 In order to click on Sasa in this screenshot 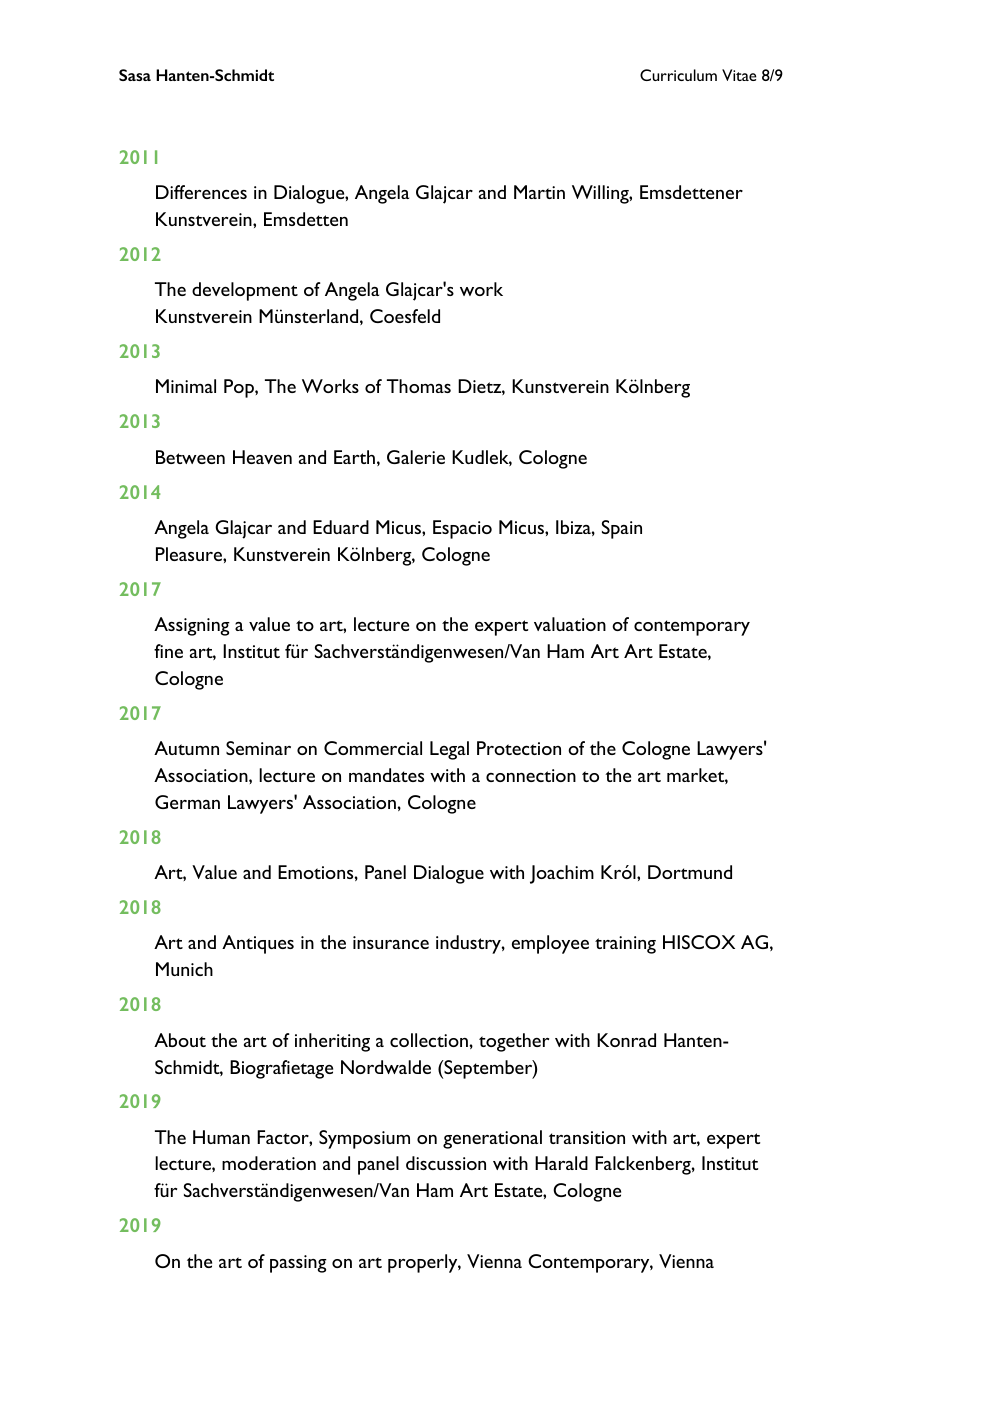, I will do `click(135, 75)`.
